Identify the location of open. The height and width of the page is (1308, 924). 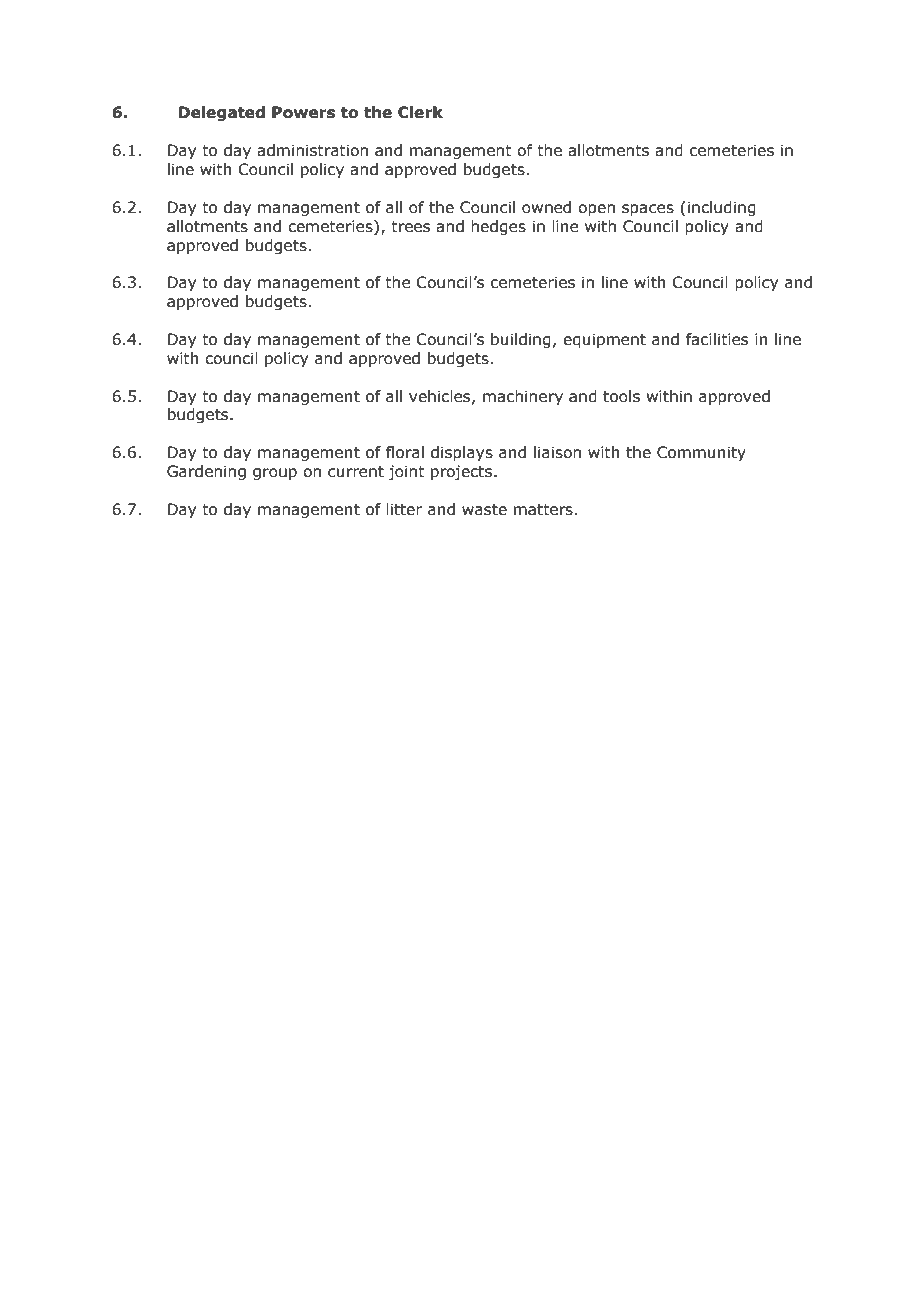
(596, 210).
